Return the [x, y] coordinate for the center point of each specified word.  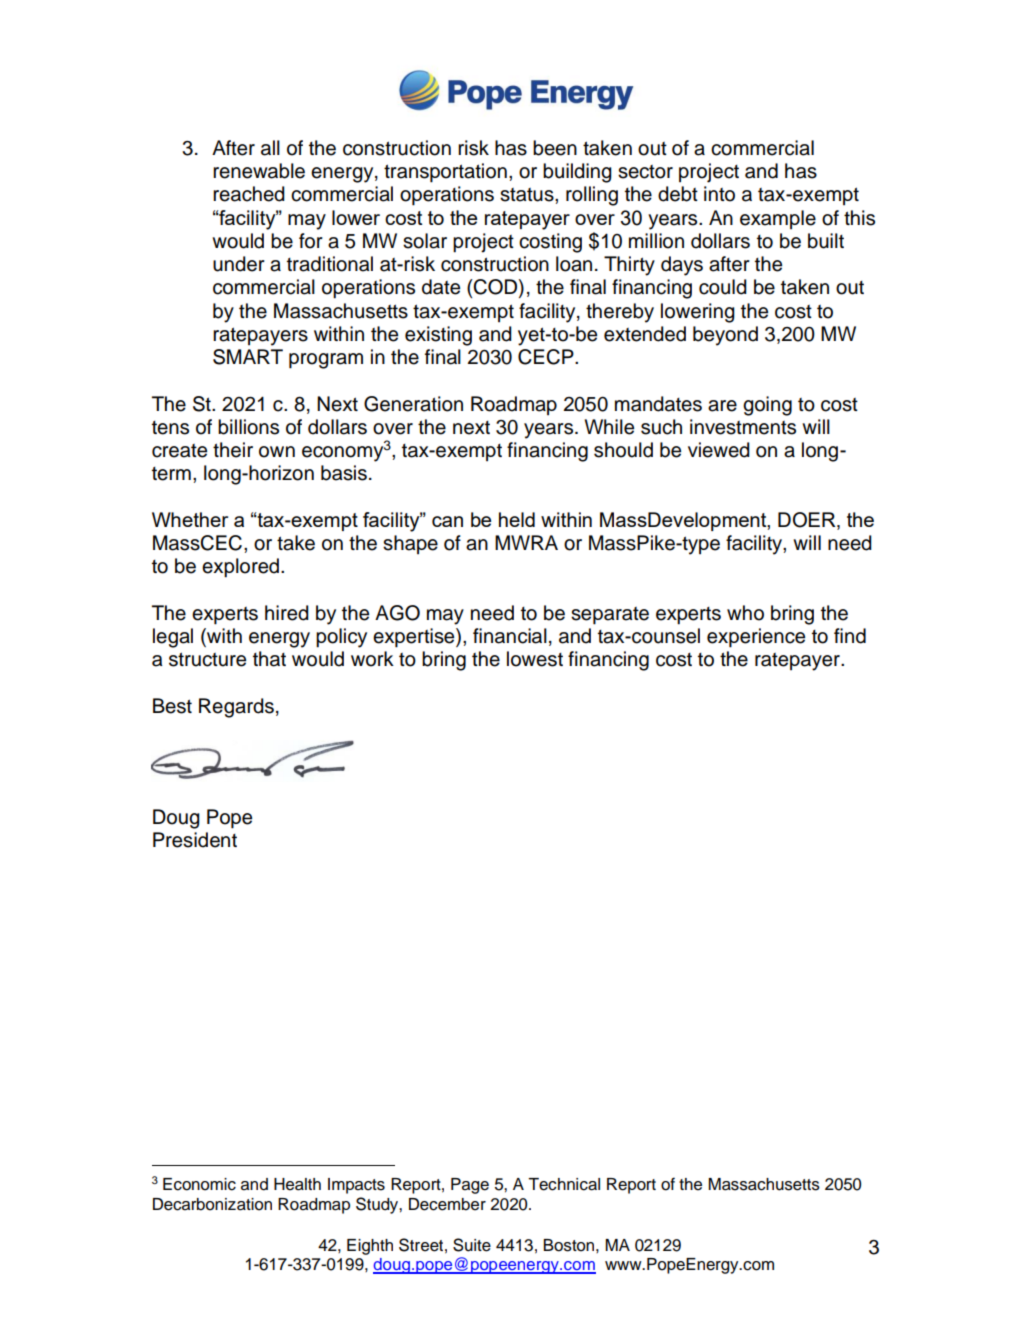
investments [743, 427]
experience [756, 638]
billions [248, 427]
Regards [236, 708]
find [850, 636]
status [528, 195]
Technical [564, 1184]
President [195, 840]
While [609, 427]
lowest [535, 659]
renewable [259, 171]
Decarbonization [212, 1204]
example [778, 219]
